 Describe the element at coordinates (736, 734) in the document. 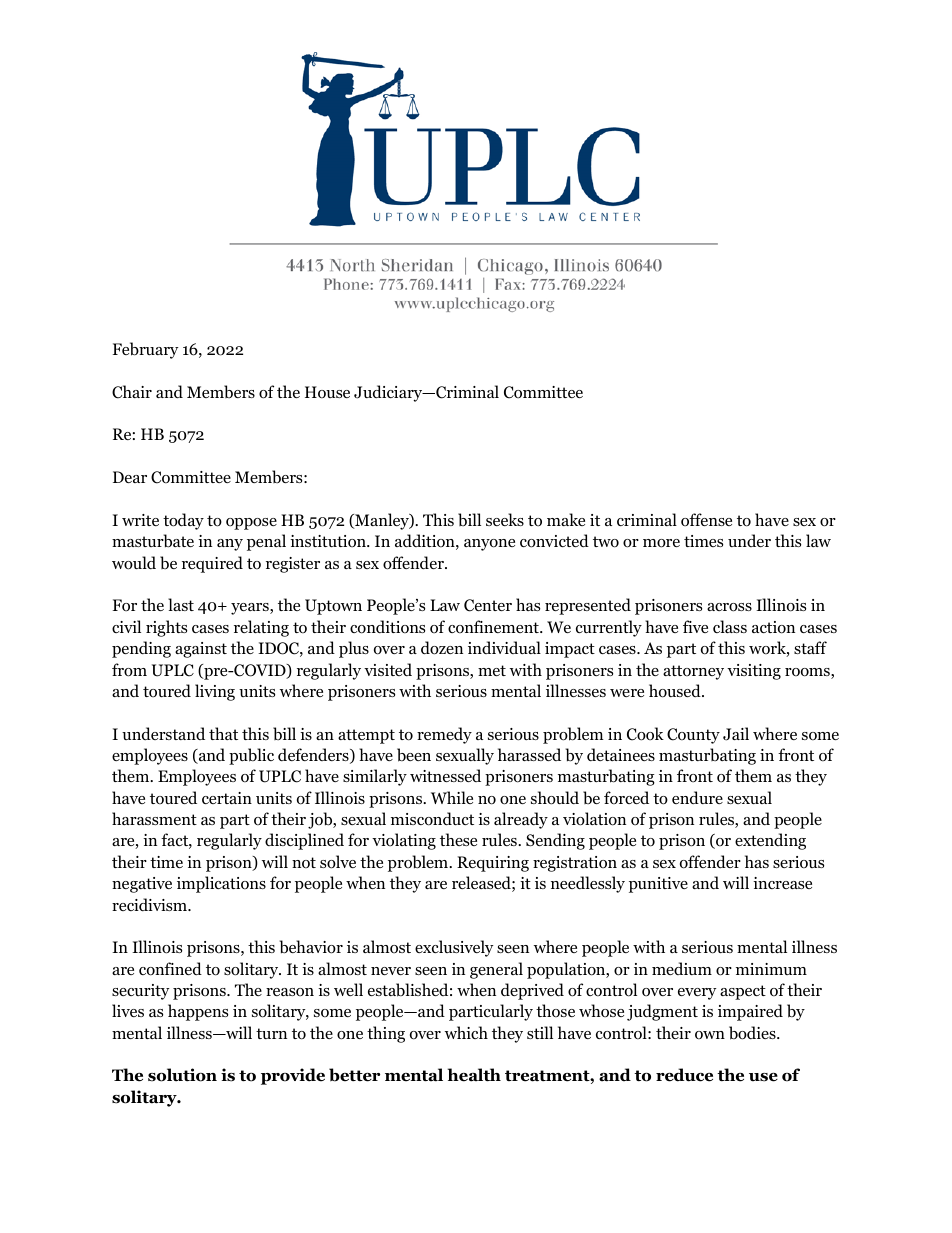

I see `Jail` at that location.
